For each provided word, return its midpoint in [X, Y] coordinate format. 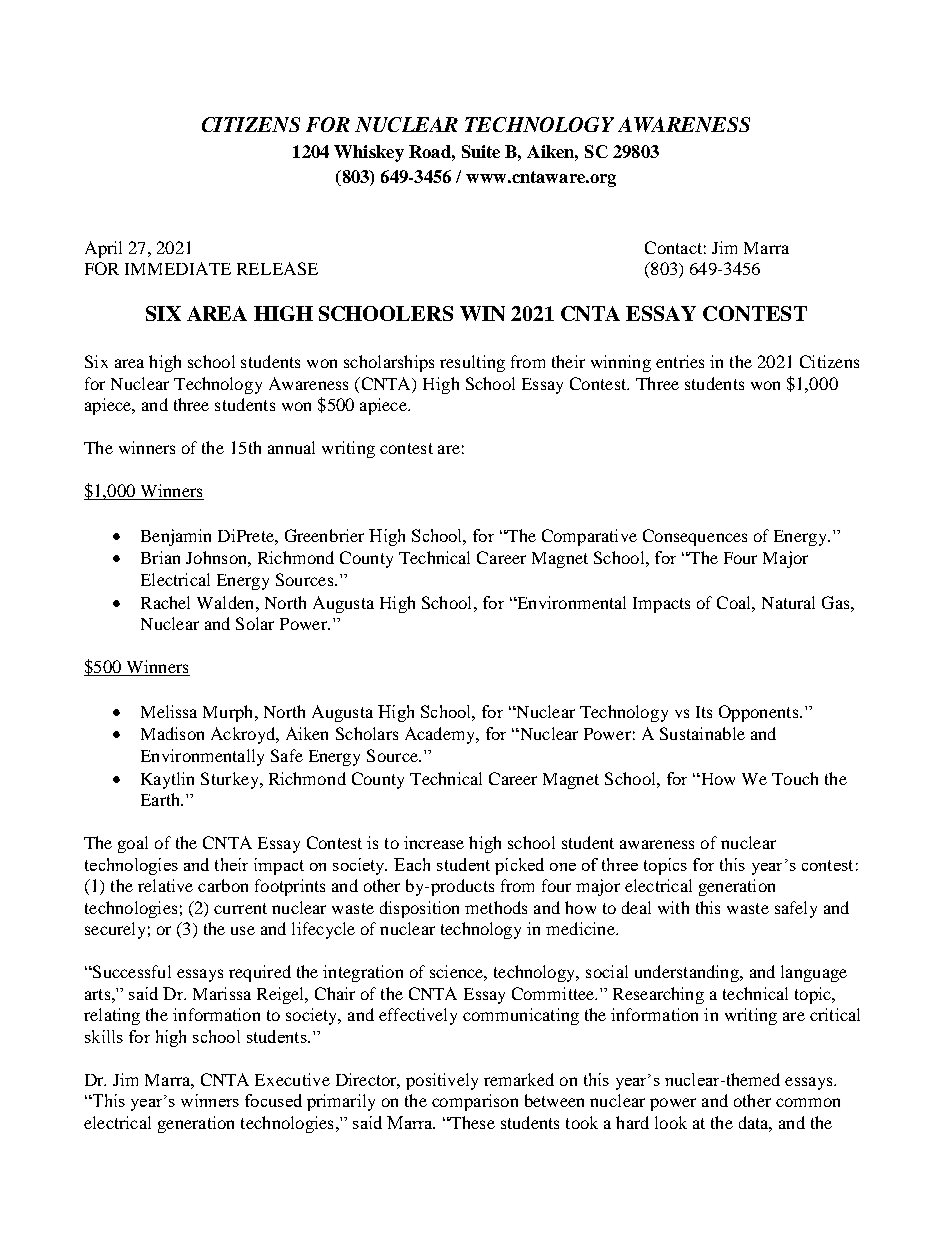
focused [273, 1100]
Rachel [165, 602]
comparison [475, 1102]
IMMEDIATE [178, 268]
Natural [788, 602]
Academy [441, 735]
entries [680, 361]
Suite [481, 151]
